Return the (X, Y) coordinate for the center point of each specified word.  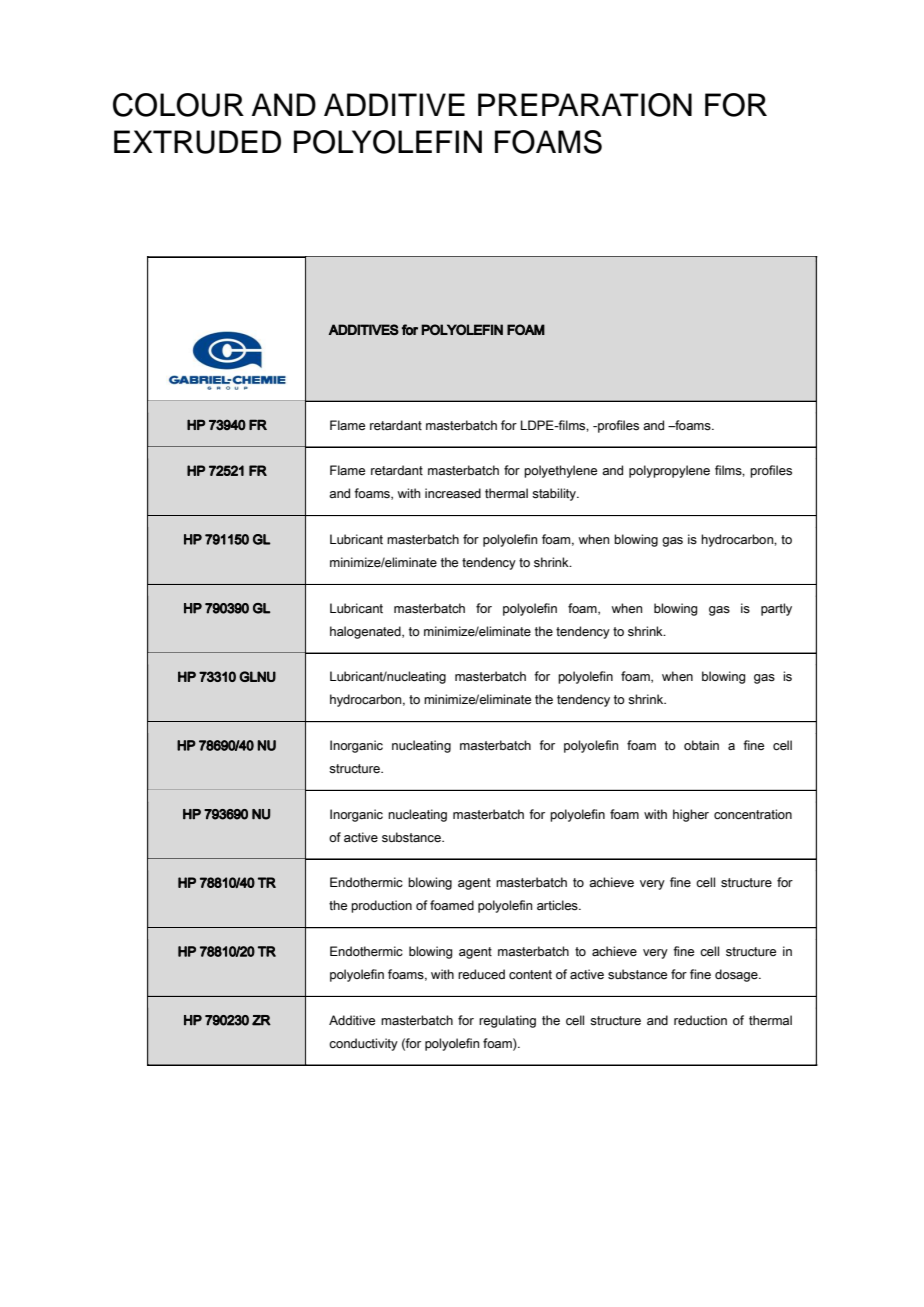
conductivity (363, 1044)
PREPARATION (585, 105)
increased (453, 493)
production (381, 906)
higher (691, 815)
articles (558, 905)
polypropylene (669, 471)
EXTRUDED (197, 142)
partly (776, 609)
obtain (701, 745)
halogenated (366, 632)
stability (555, 494)
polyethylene (560, 471)
